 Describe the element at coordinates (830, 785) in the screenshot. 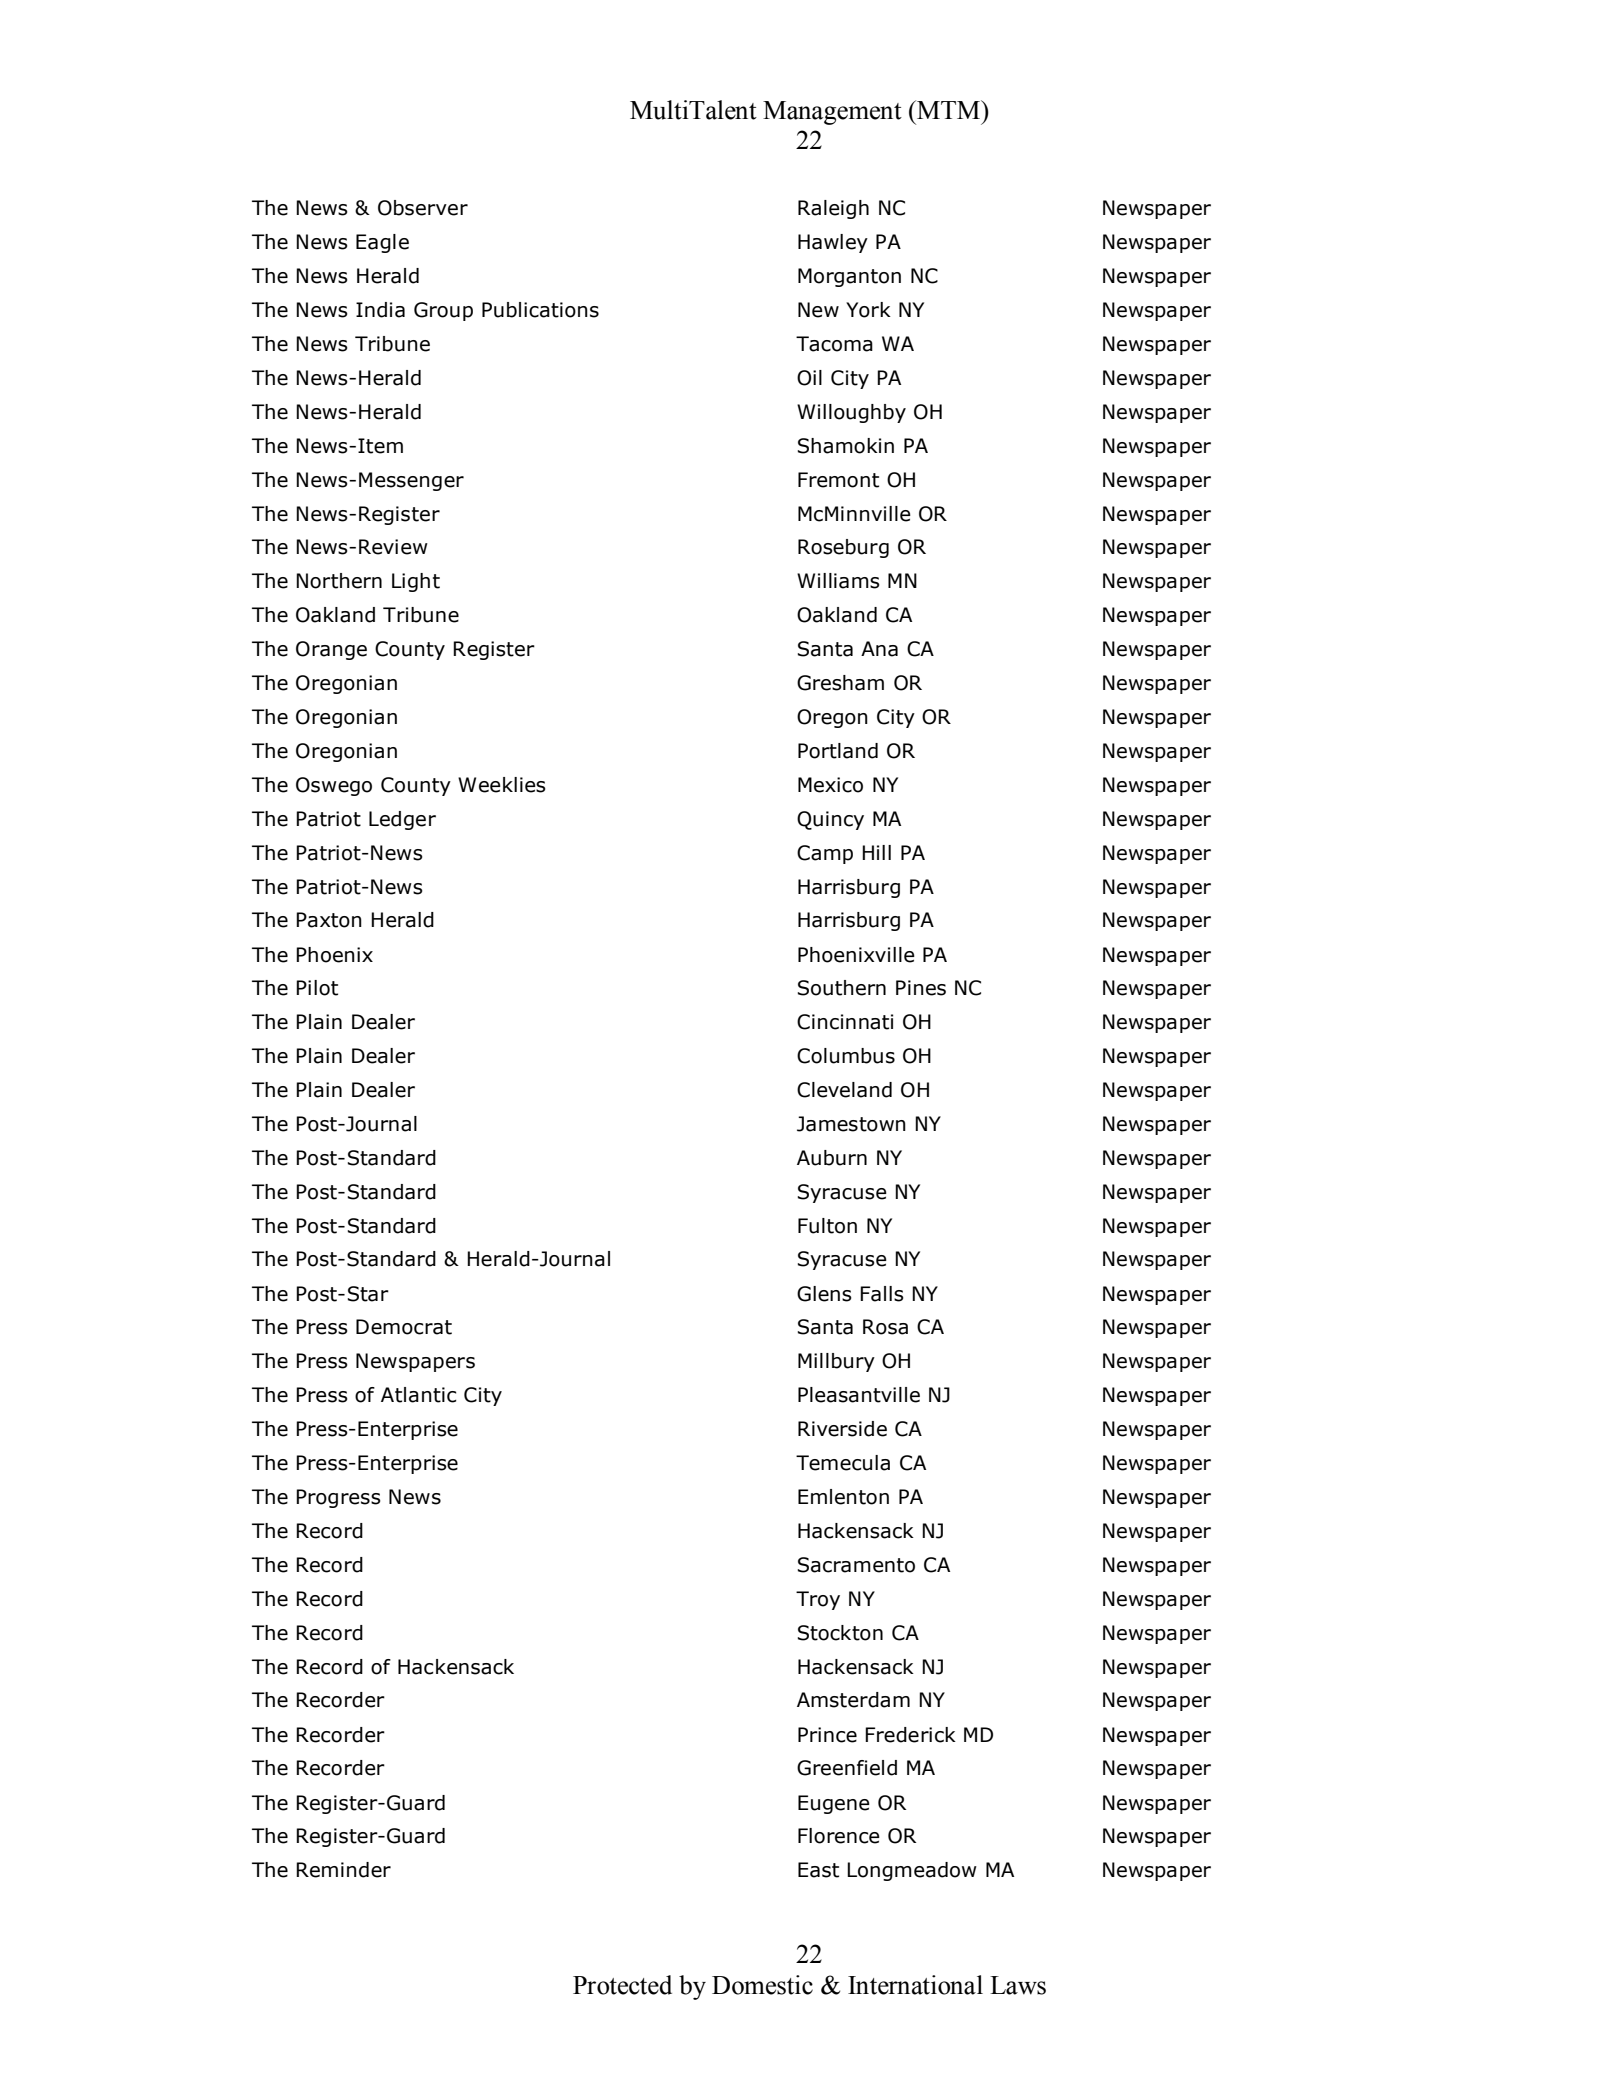

I see `Mexico` at that location.
